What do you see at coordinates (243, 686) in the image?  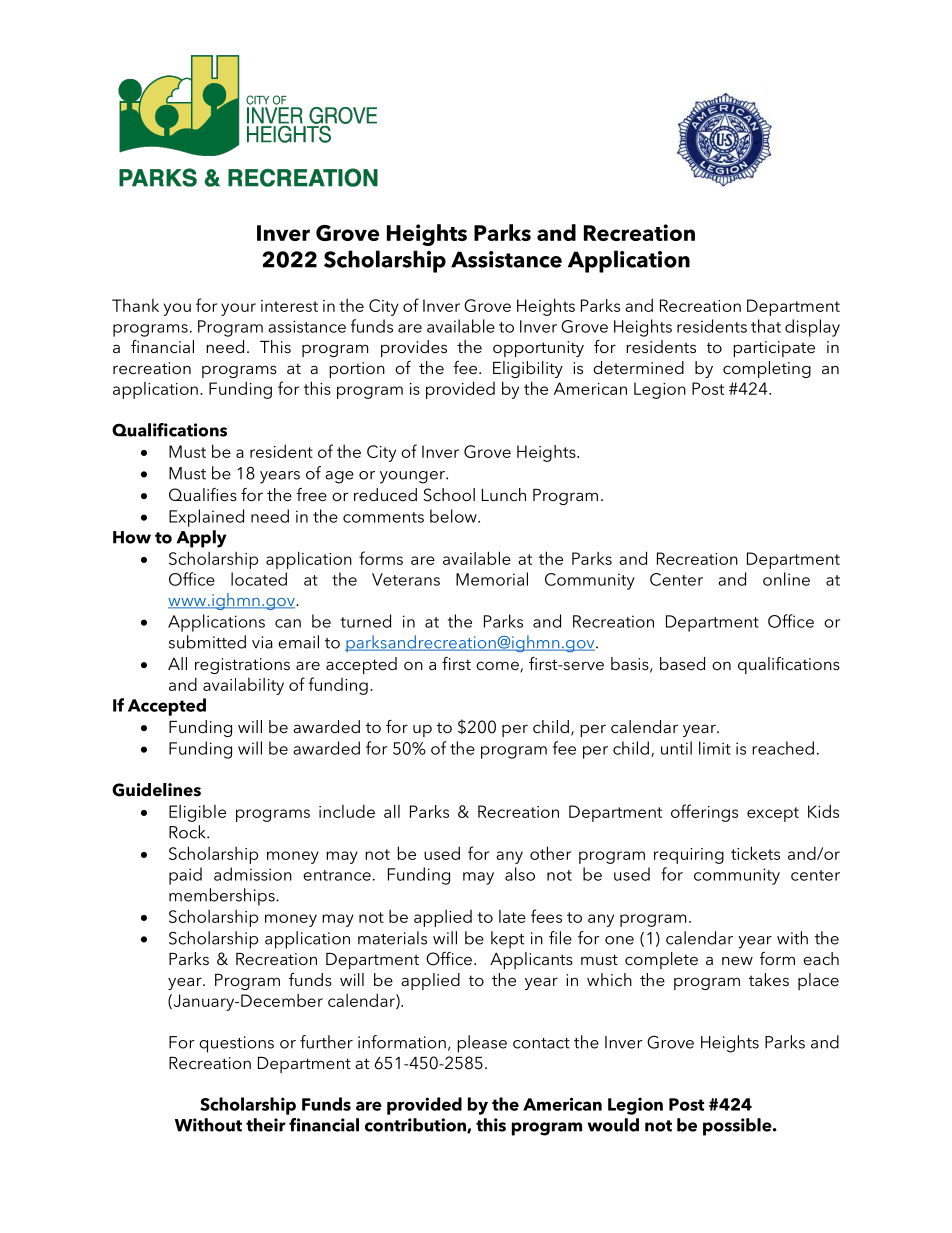 I see `availability` at bounding box center [243, 686].
